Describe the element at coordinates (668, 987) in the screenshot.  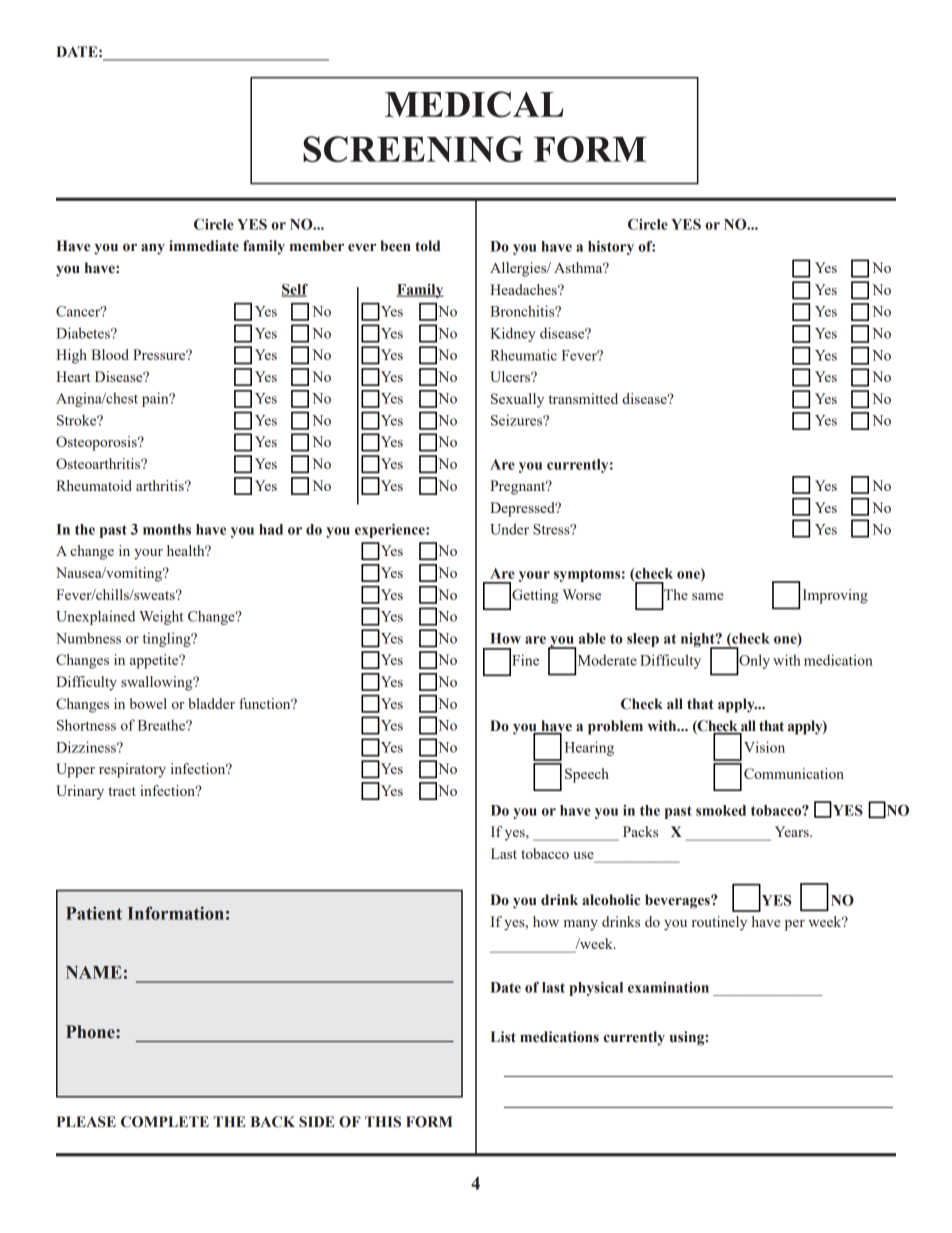
I see `examination` at that location.
